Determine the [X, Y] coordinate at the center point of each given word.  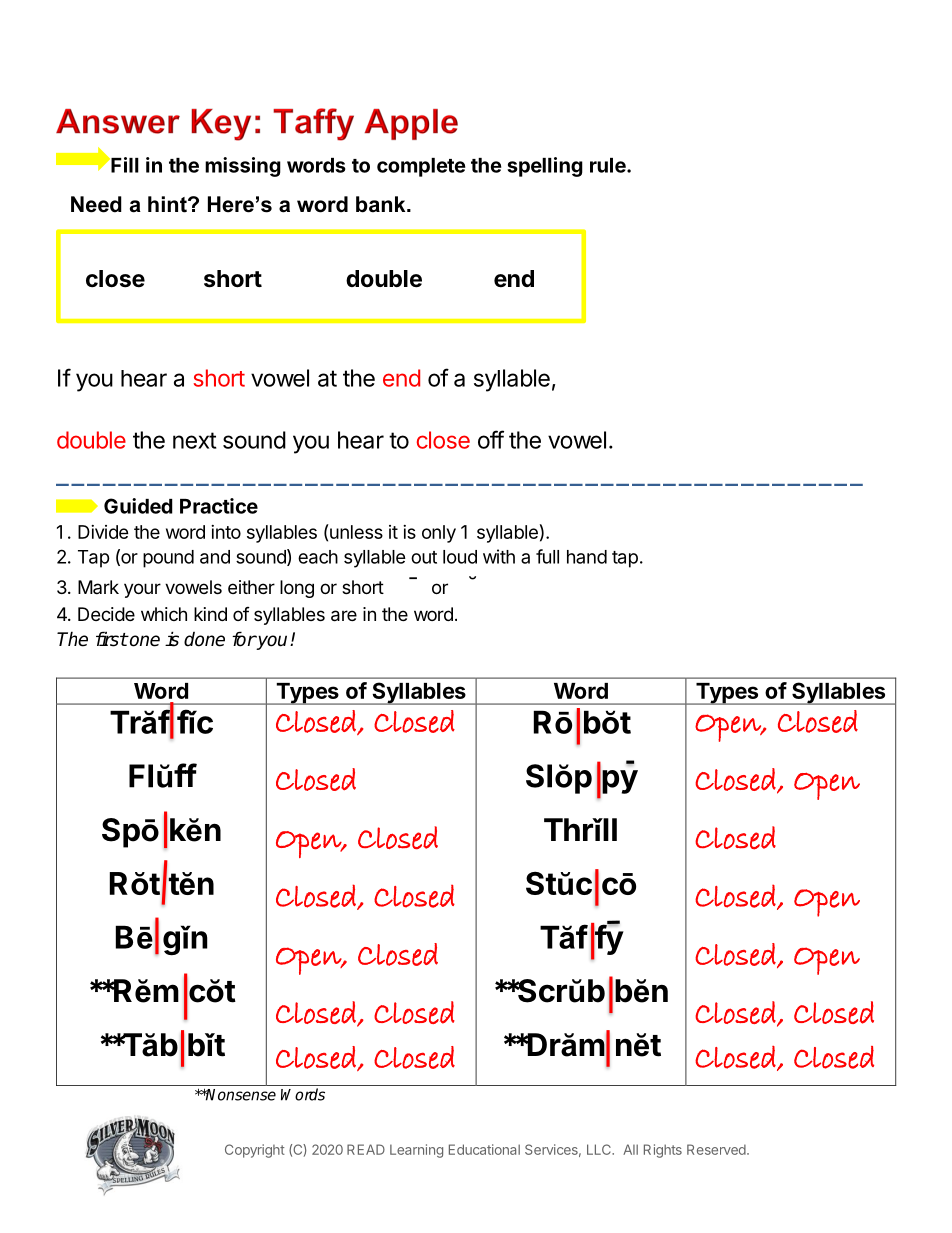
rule [609, 165]
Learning [416, 1151]
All [630, 1149]
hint [168, 204]
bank [382, 204]
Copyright [255, 1151]
